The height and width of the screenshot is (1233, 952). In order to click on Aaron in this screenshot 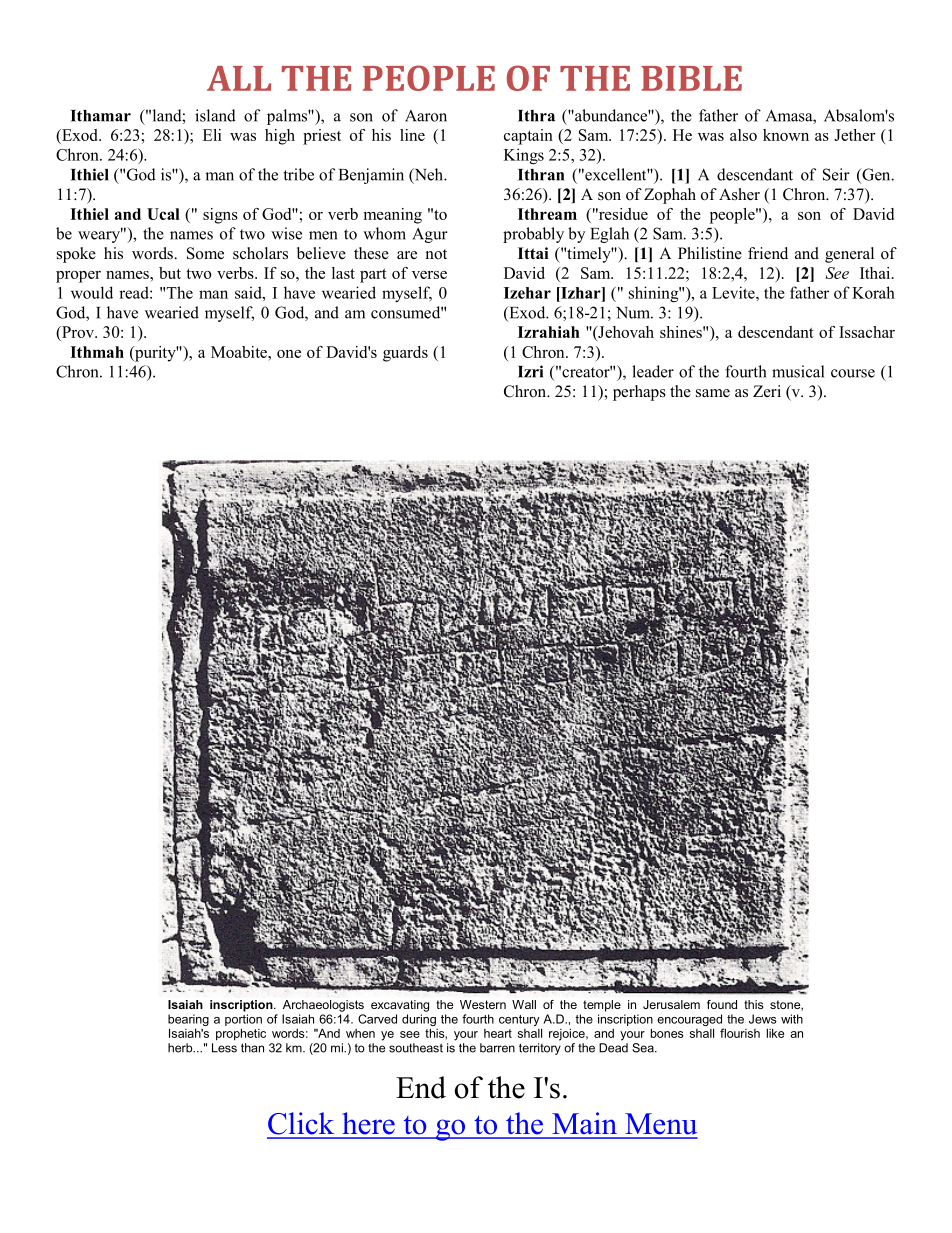, I will do `click(426, 116)`.
